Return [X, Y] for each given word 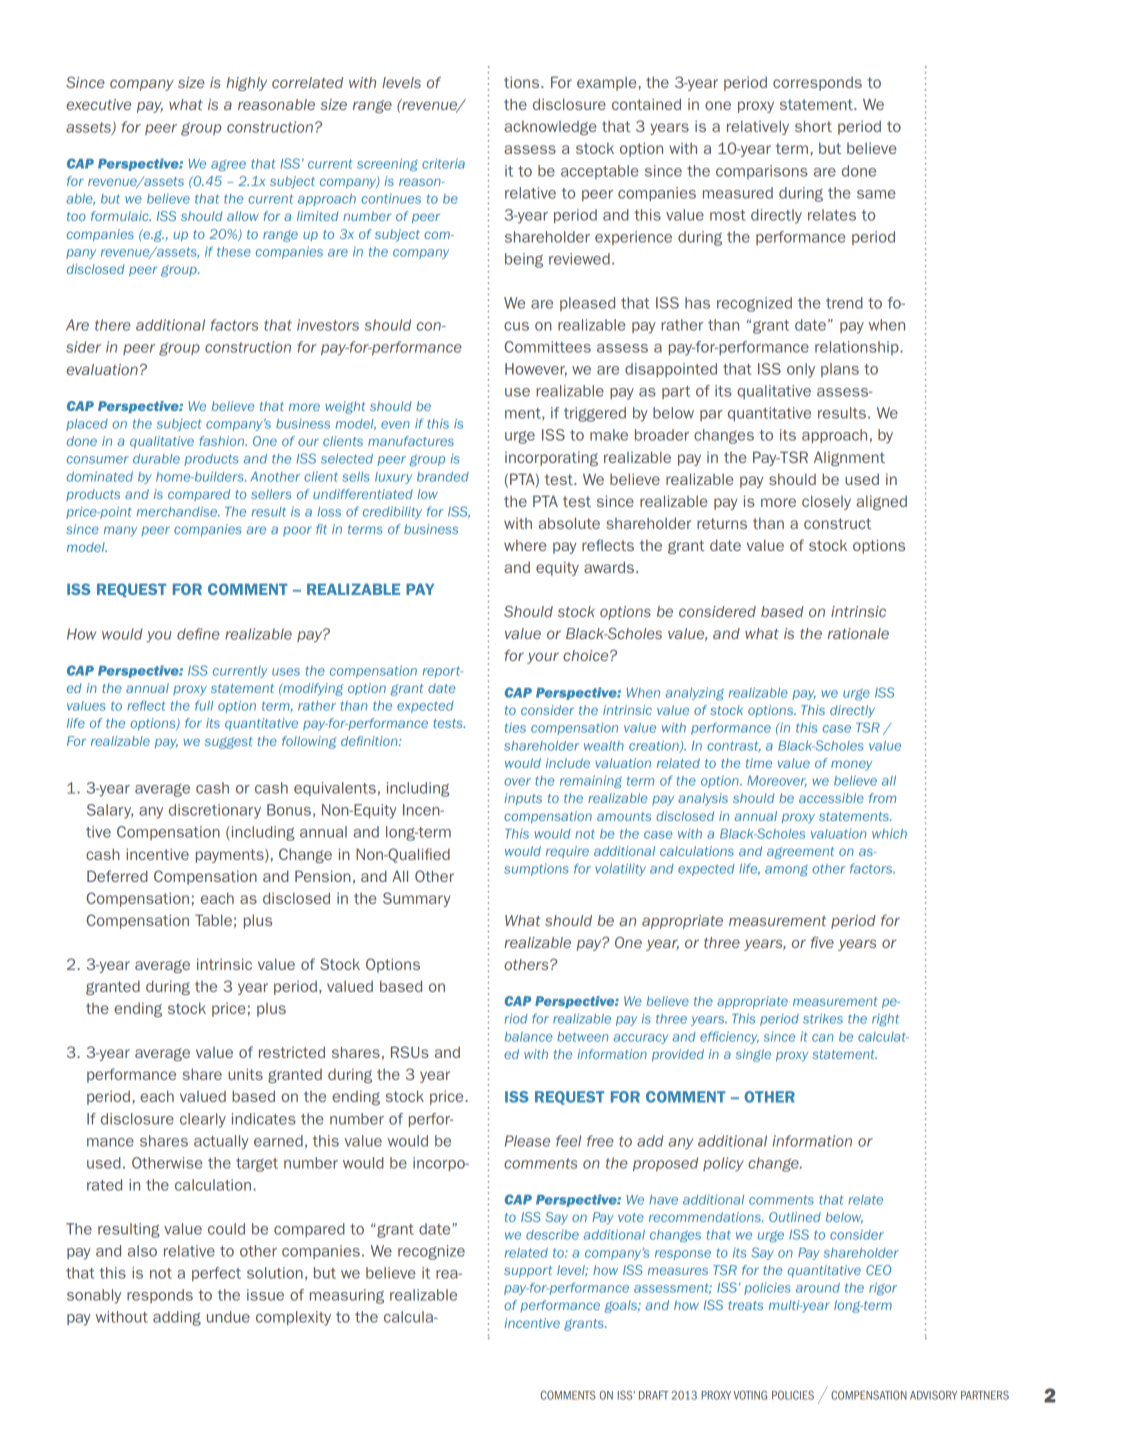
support [528, 1272]
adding [177, 1318]
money [851, 765]
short [813, 126]
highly [246, 84]
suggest [229, 743]
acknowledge [550, 128]
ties [515, 728]
